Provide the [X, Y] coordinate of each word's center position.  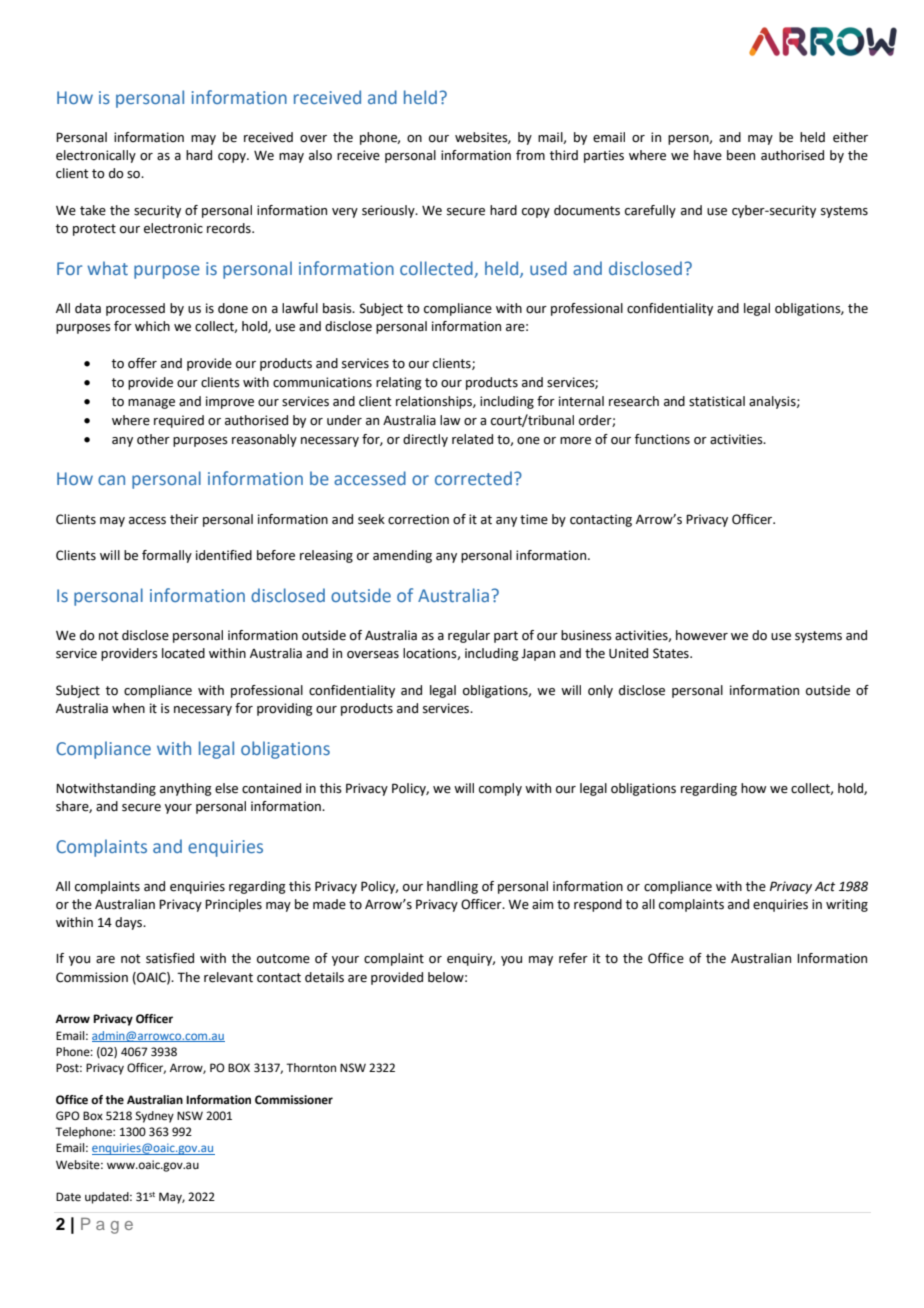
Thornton [311, 1068]
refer [573, 958]
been [741, 155]
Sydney [155, 1117]
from [530, 155]
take [93, 210]
